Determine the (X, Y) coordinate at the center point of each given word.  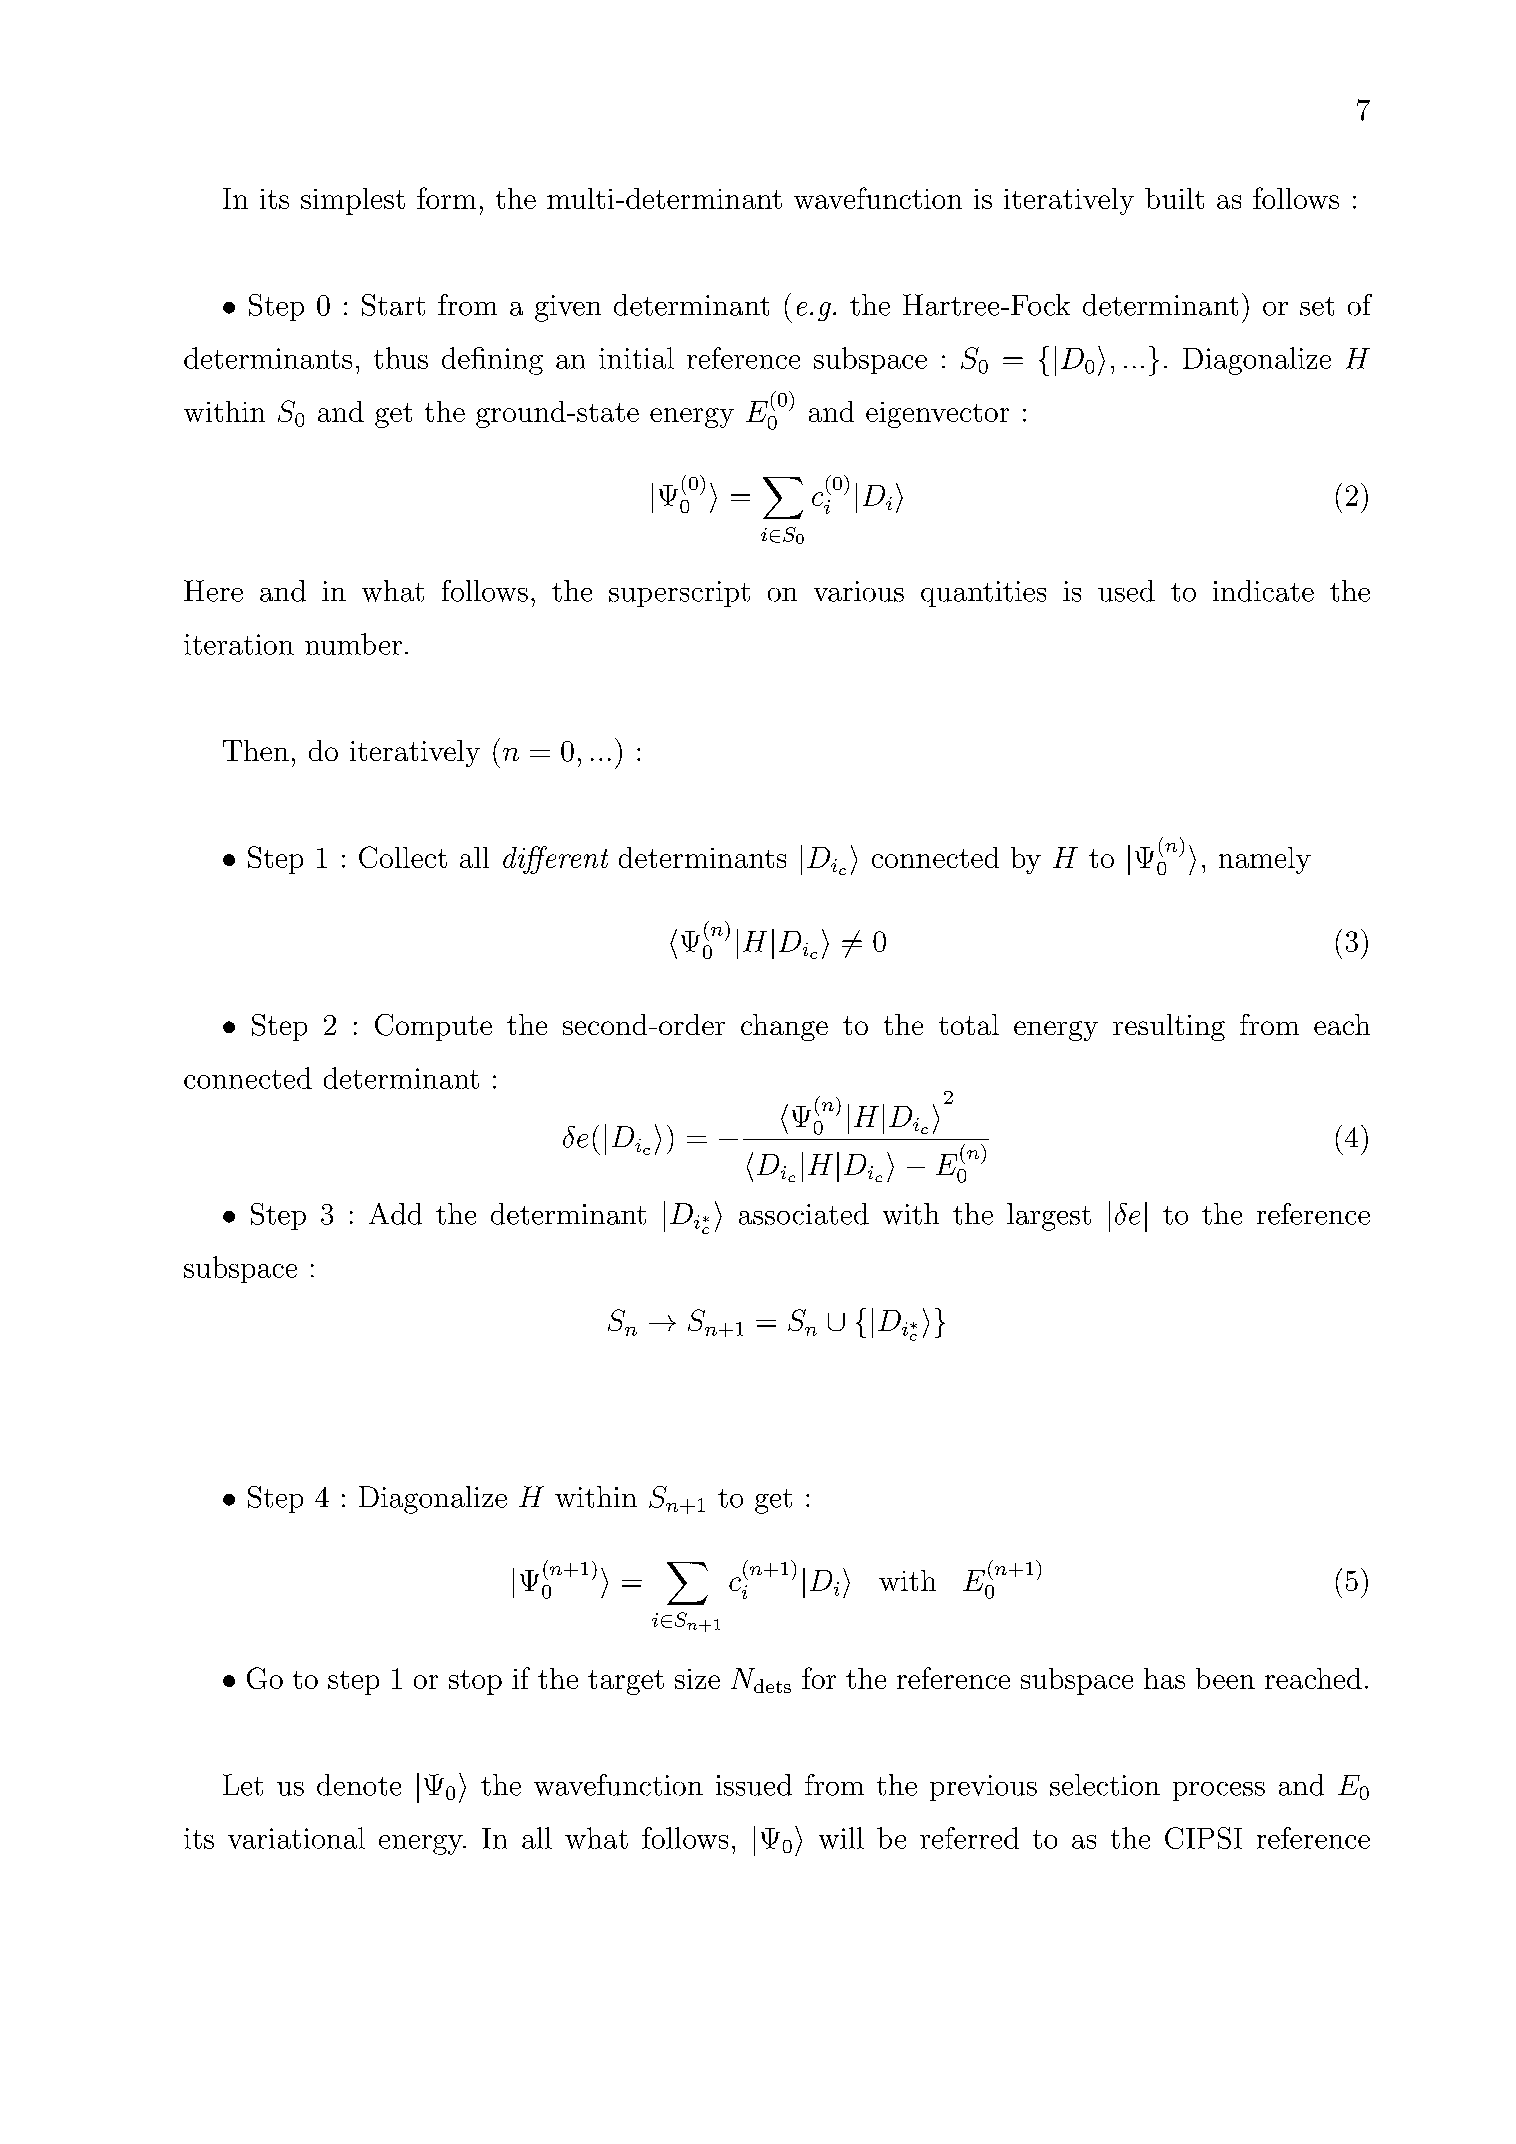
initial (636, 358)
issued (754, 1785)
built (1174, 198)
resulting (1169, 1027)
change (784, 1027)
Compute (433, 1027)
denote (359, 1785)
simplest (353, 201)
